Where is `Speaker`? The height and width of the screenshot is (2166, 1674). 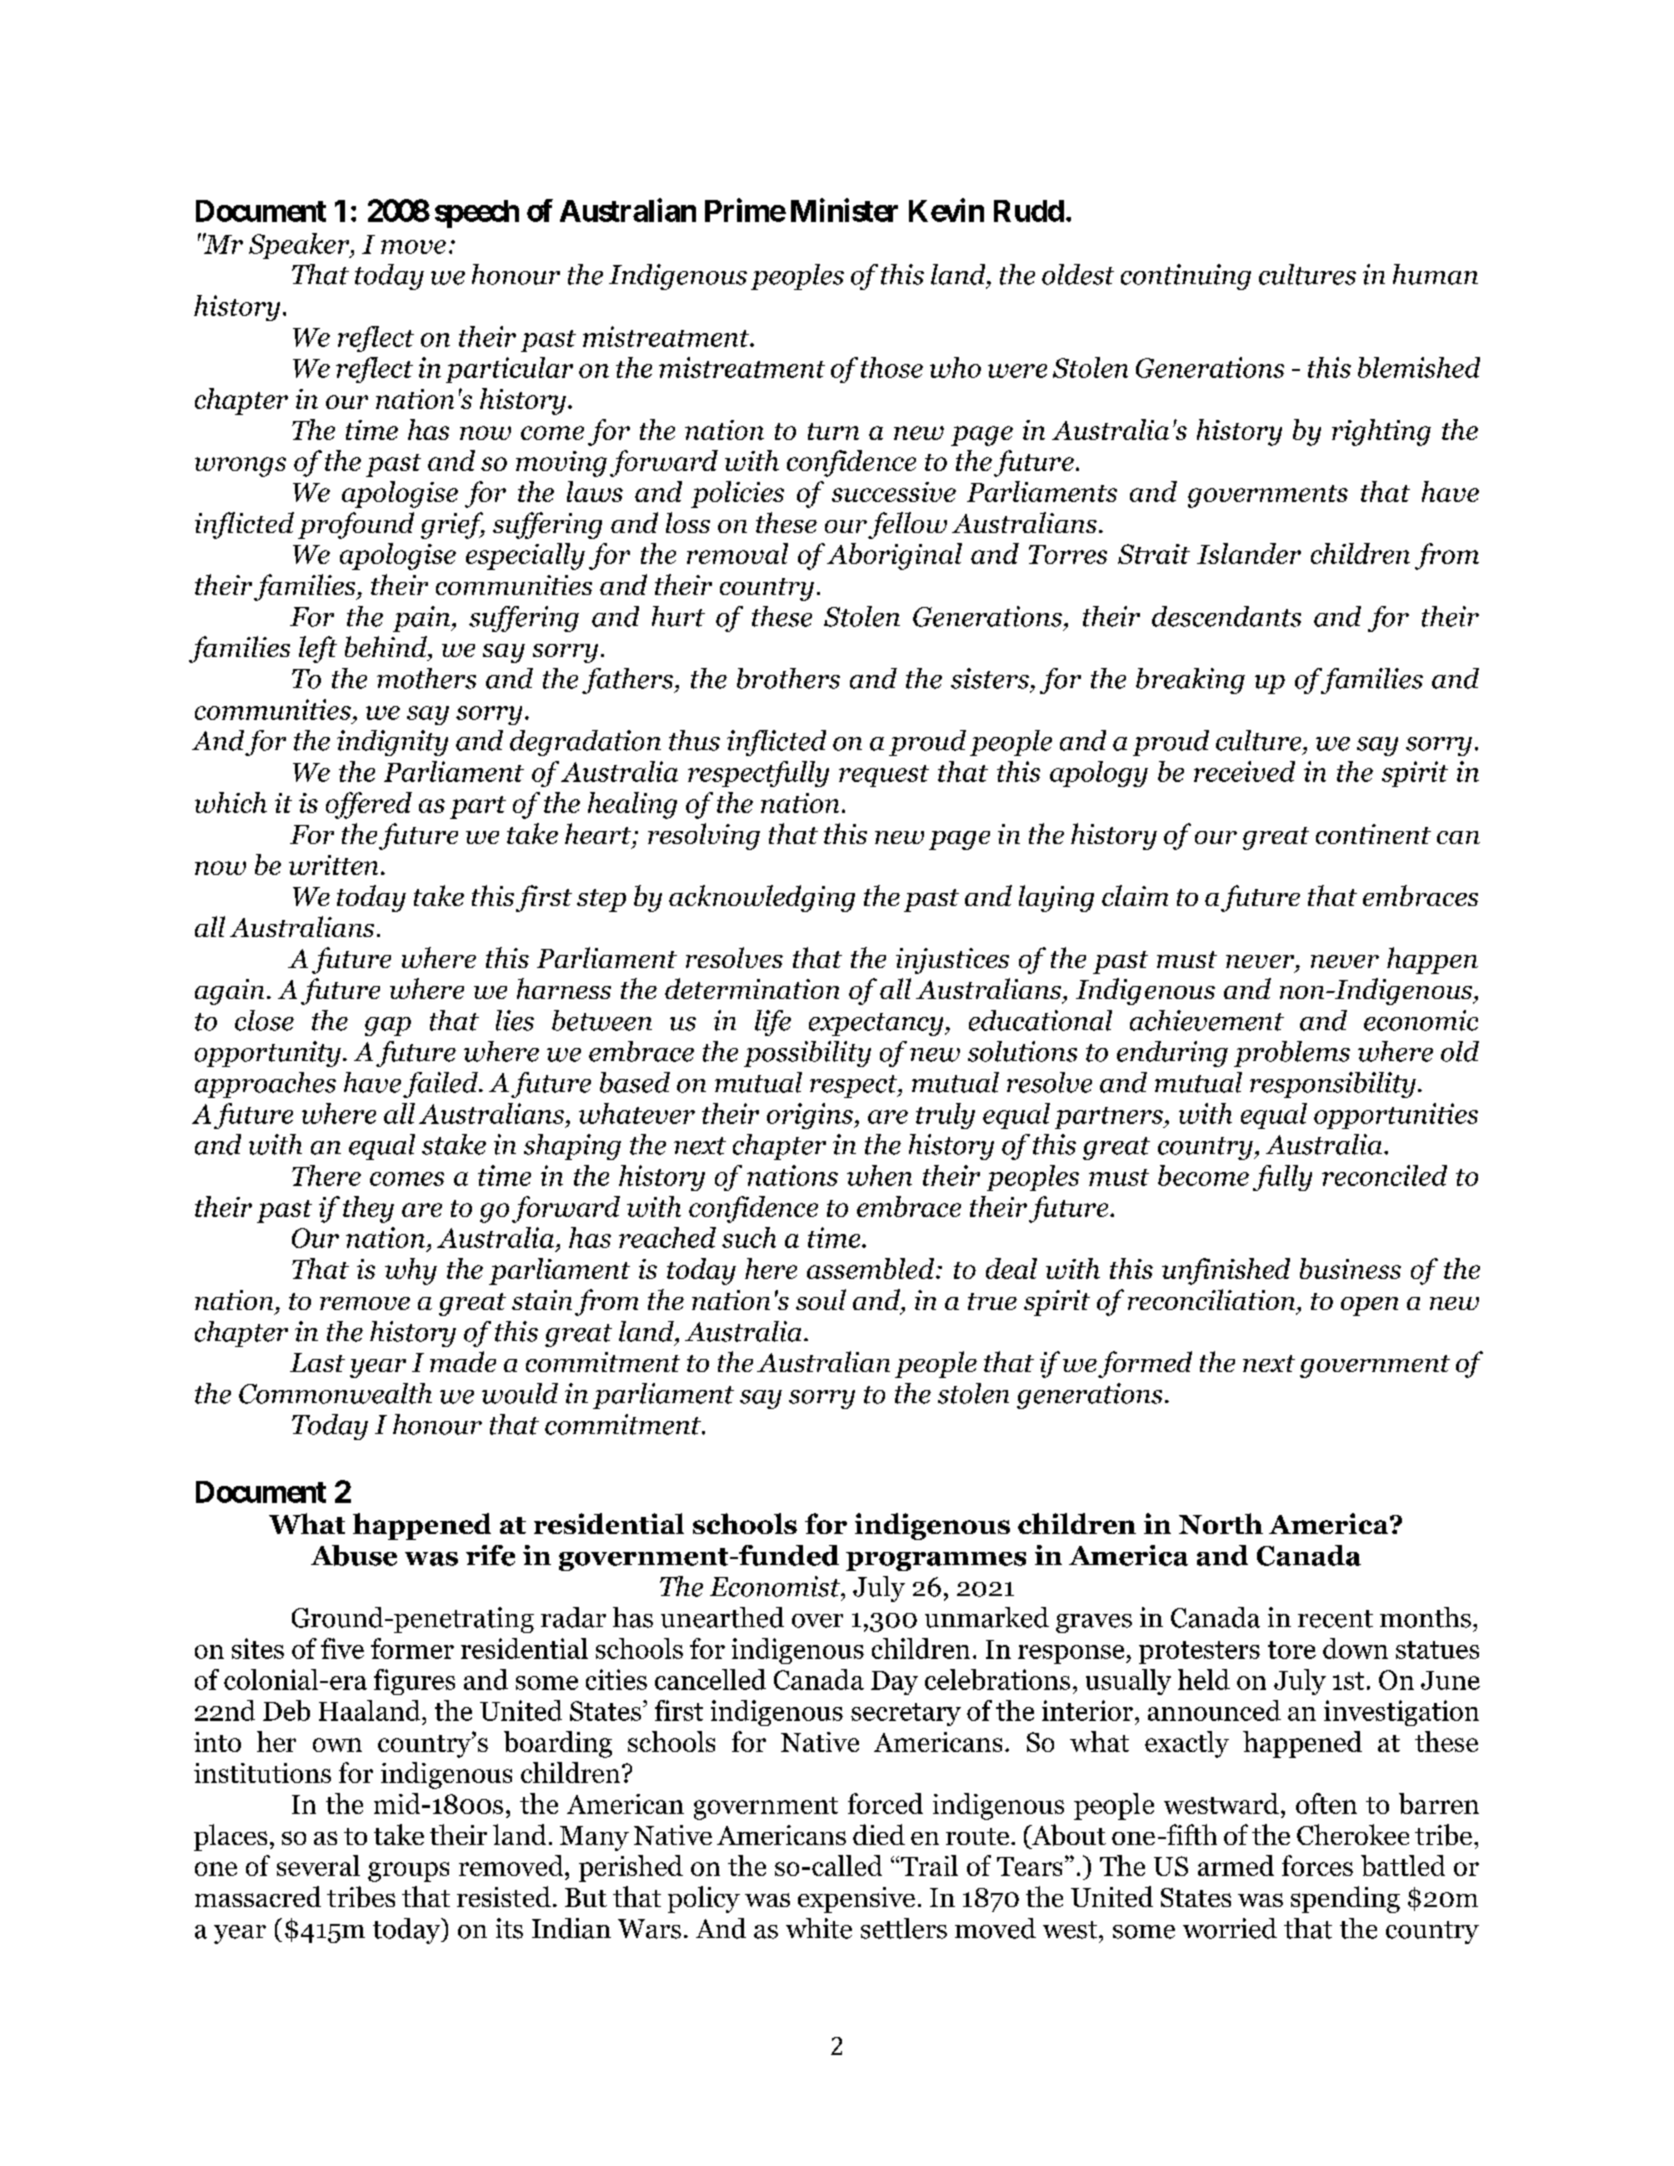
Speaker is located at coordinates (300, 246).
